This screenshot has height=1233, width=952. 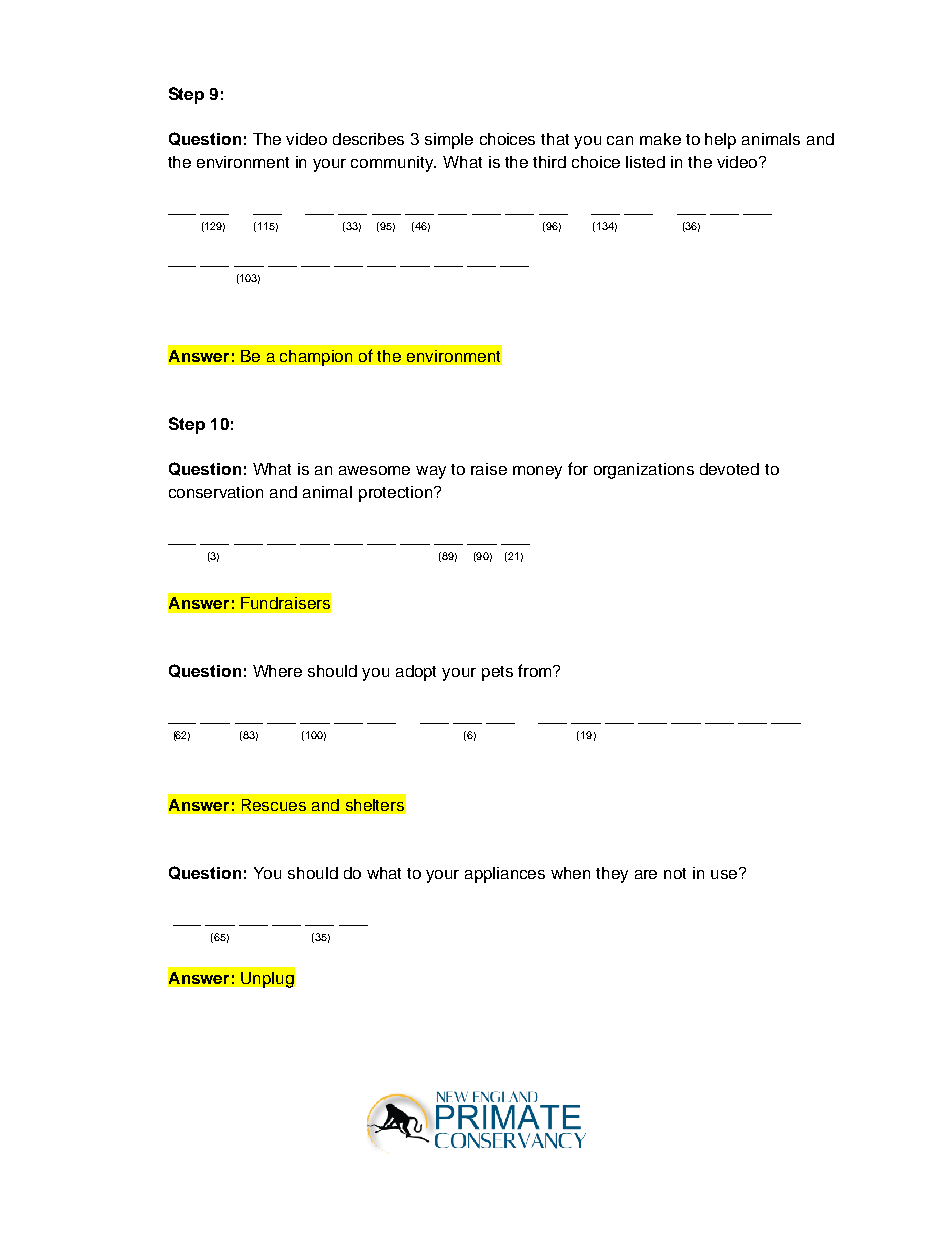 I want to click on champion, so click(x=316, y=358).
